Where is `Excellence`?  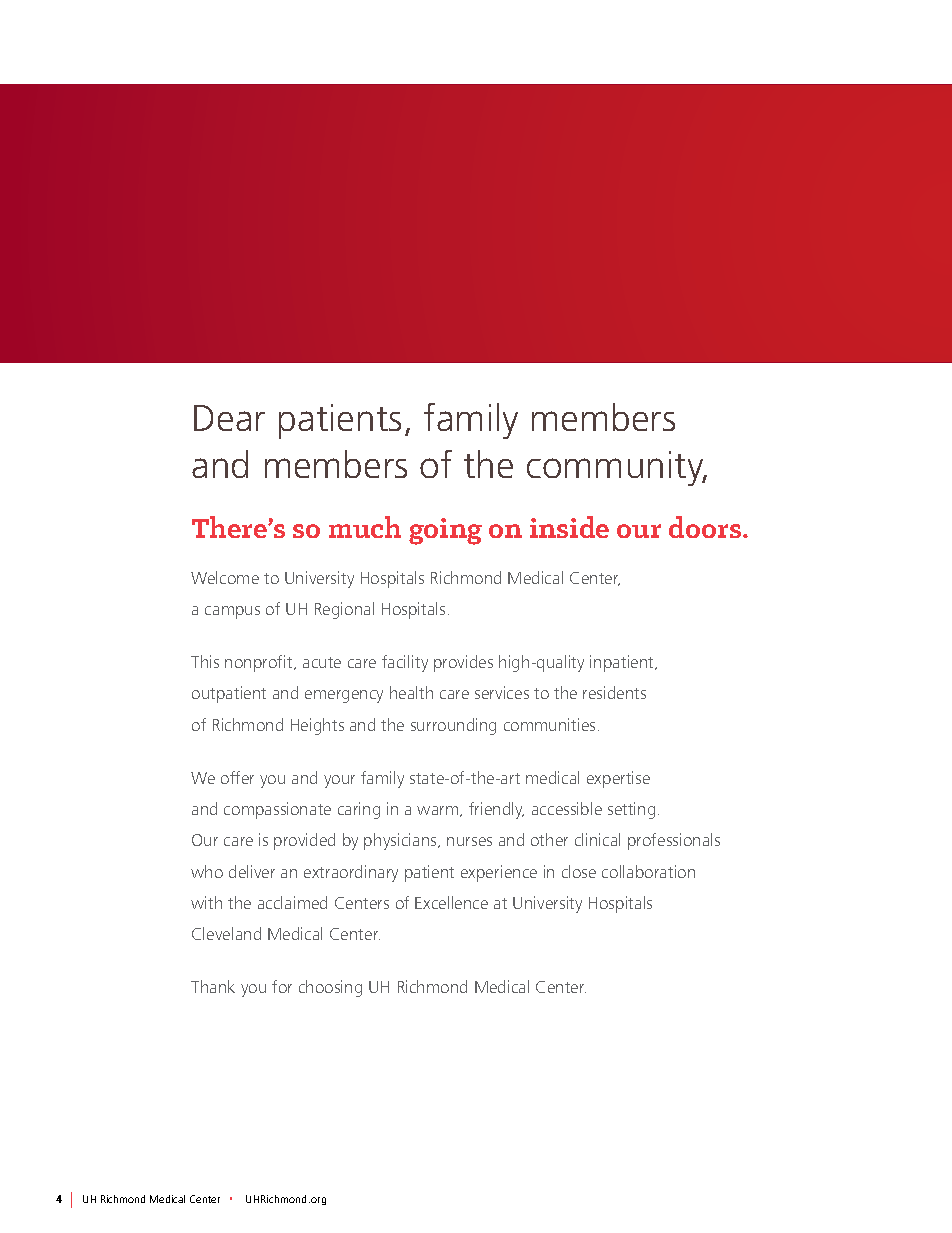 Excellence is located at coordinates (451, 902).
